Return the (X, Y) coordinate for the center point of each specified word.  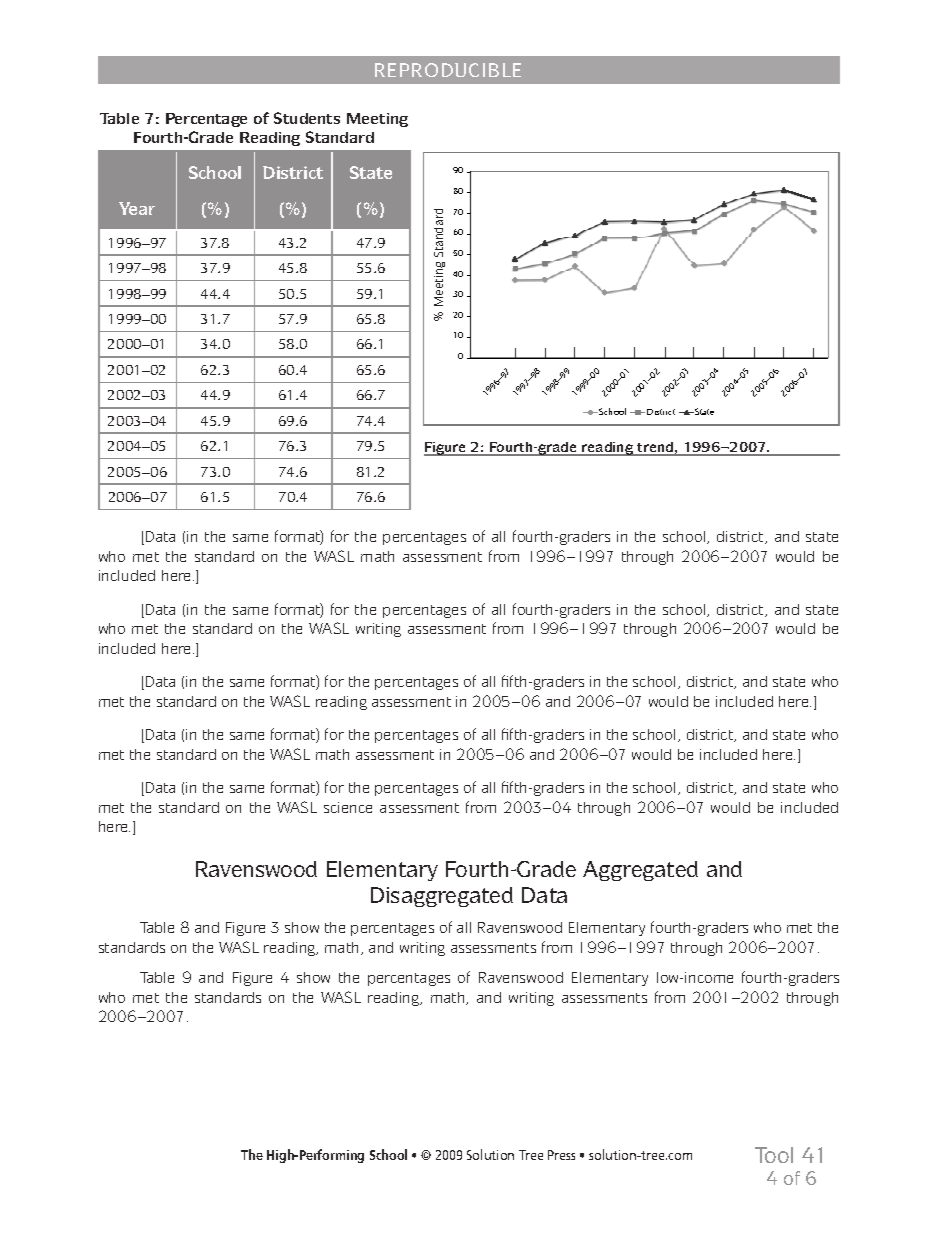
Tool (774, 1155)
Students (307, 118)
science (348, 807)
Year (137, 208)
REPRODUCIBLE (448, 70)
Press (561, 1155)
